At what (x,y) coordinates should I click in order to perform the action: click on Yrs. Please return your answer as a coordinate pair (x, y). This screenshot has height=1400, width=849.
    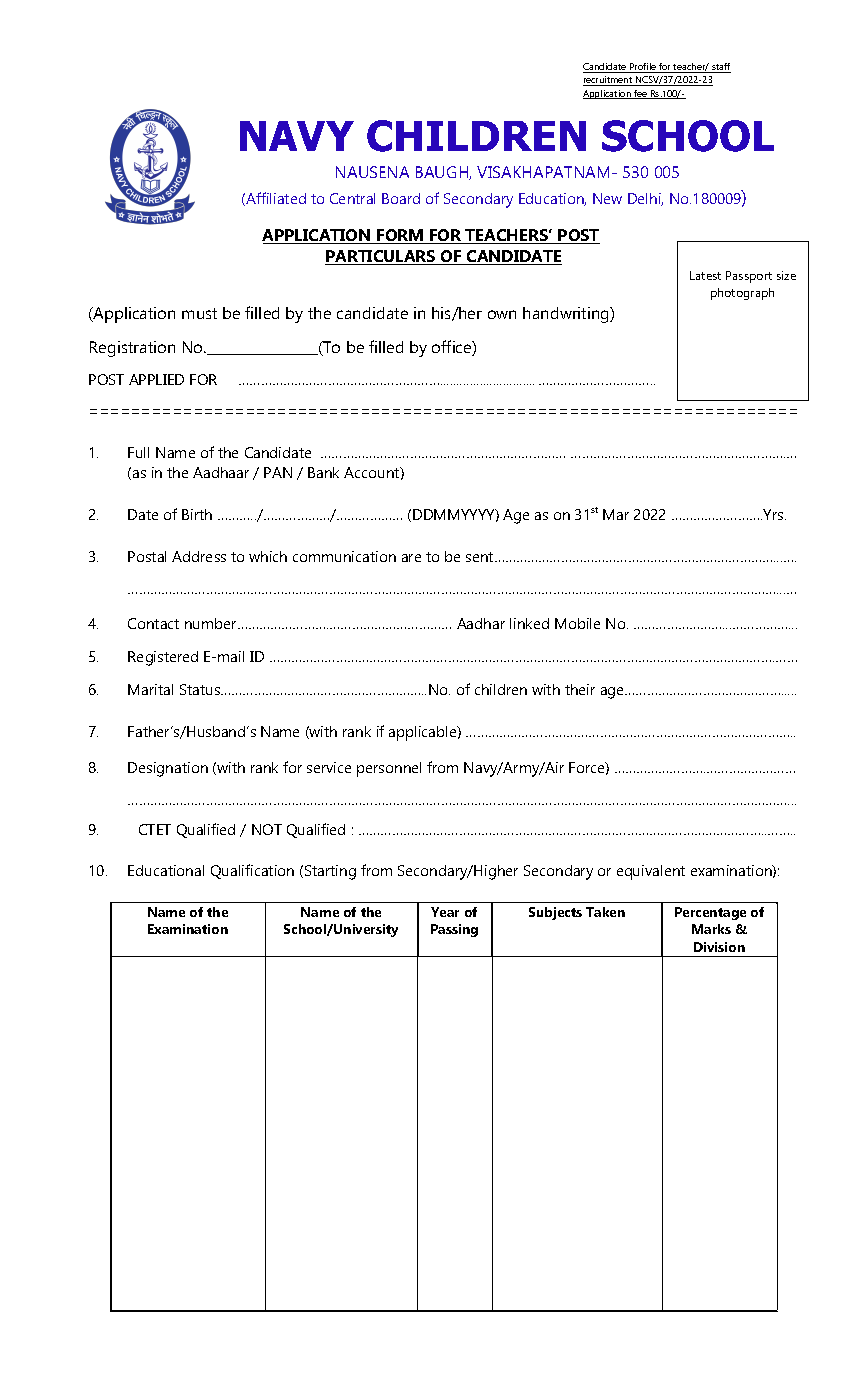
    Looking at the image, I should click on (773, 514).
